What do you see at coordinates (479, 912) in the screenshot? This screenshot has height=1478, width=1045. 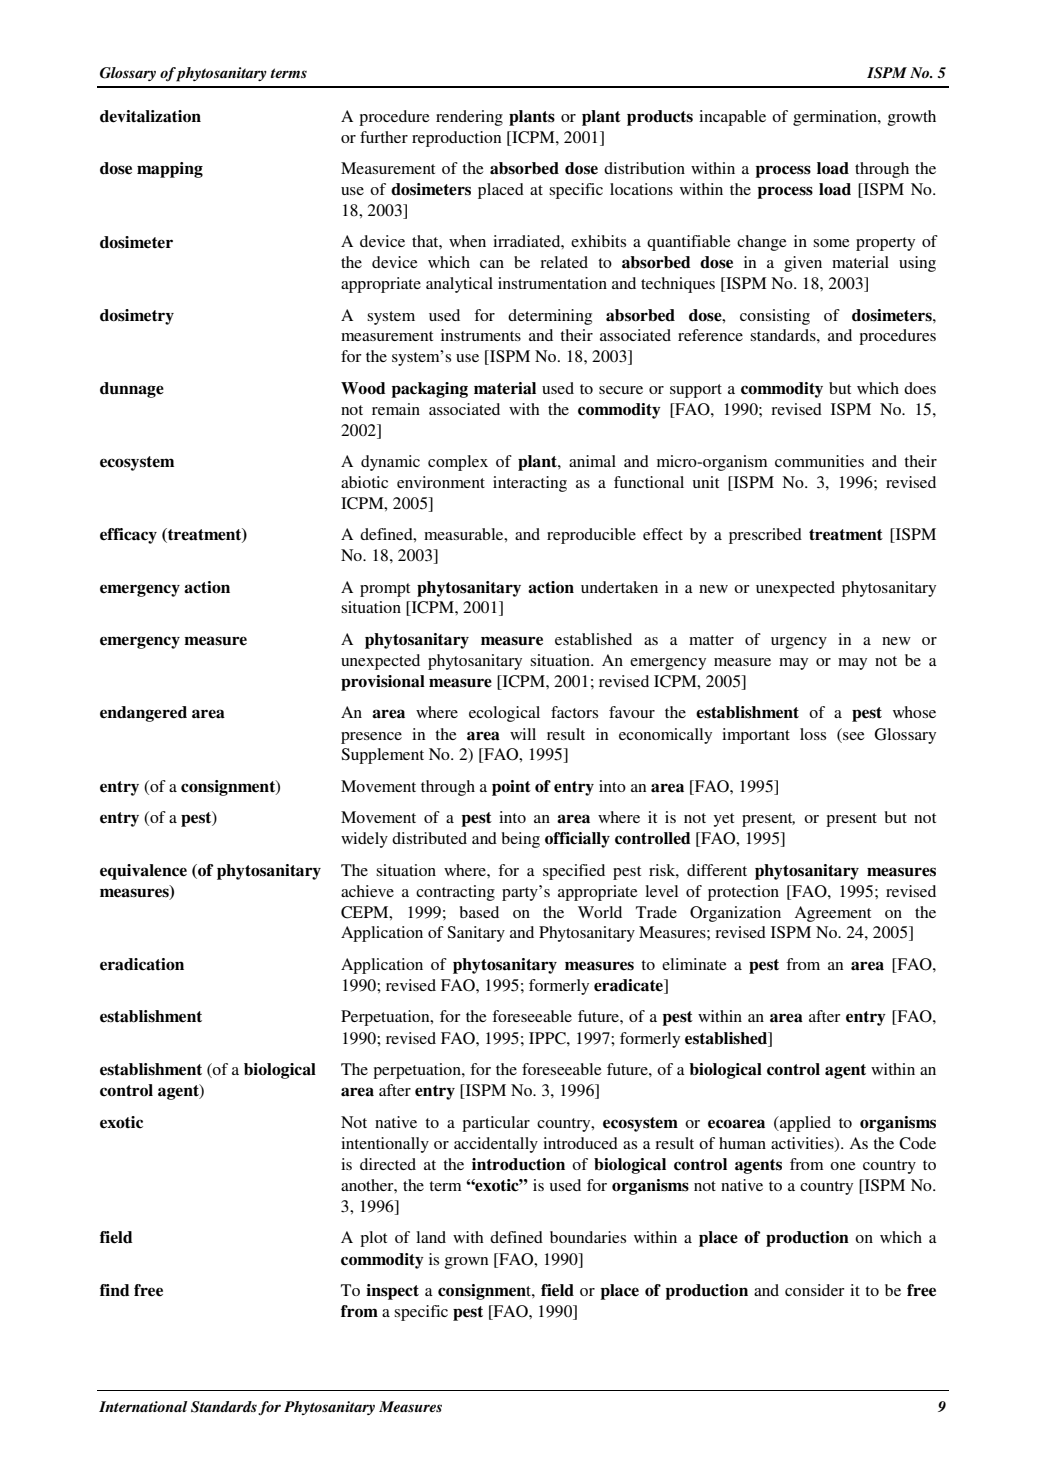 I see `based` at bounding box center [479, 912].
